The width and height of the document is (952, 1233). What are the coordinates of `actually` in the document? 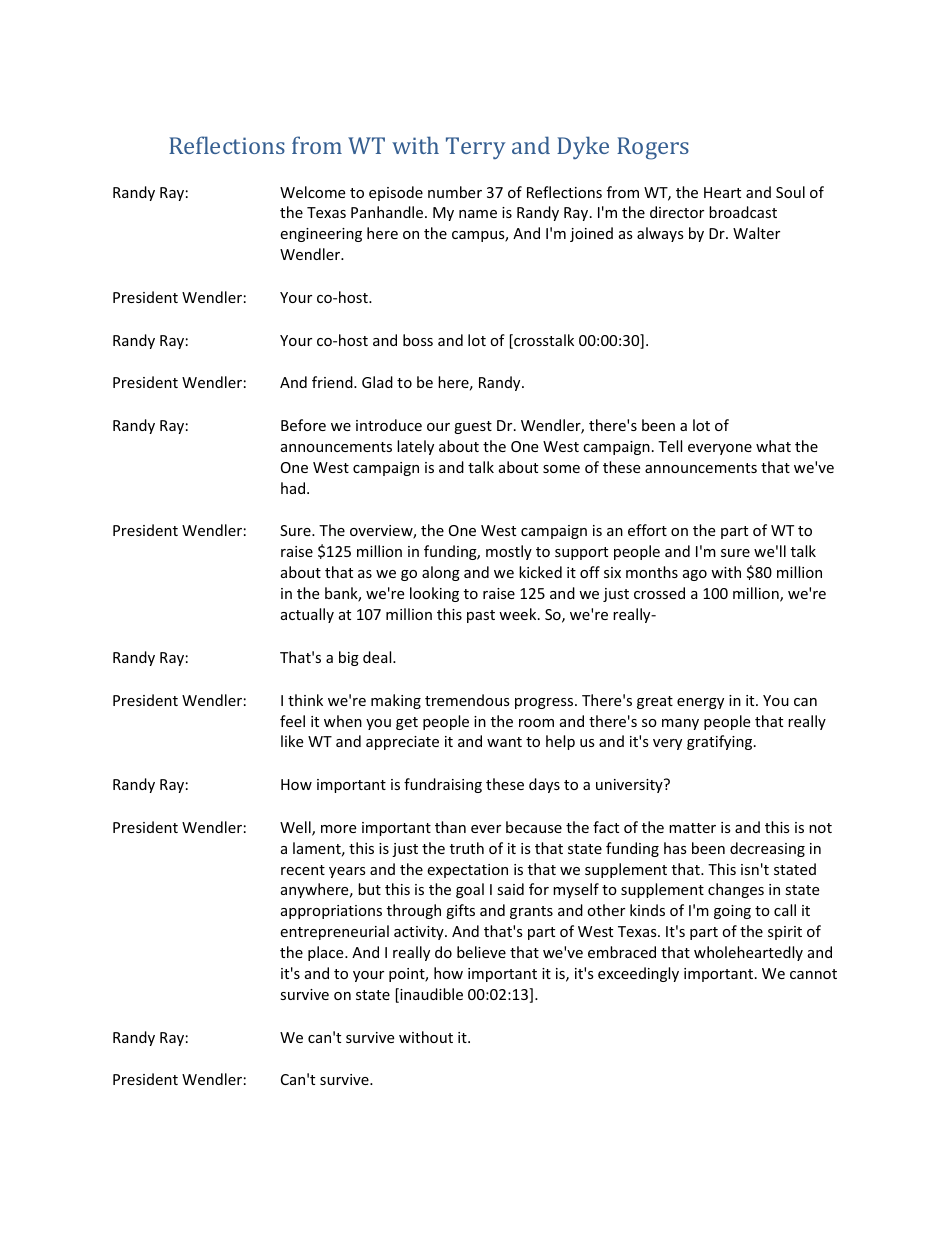 It's located at (307, 615).
